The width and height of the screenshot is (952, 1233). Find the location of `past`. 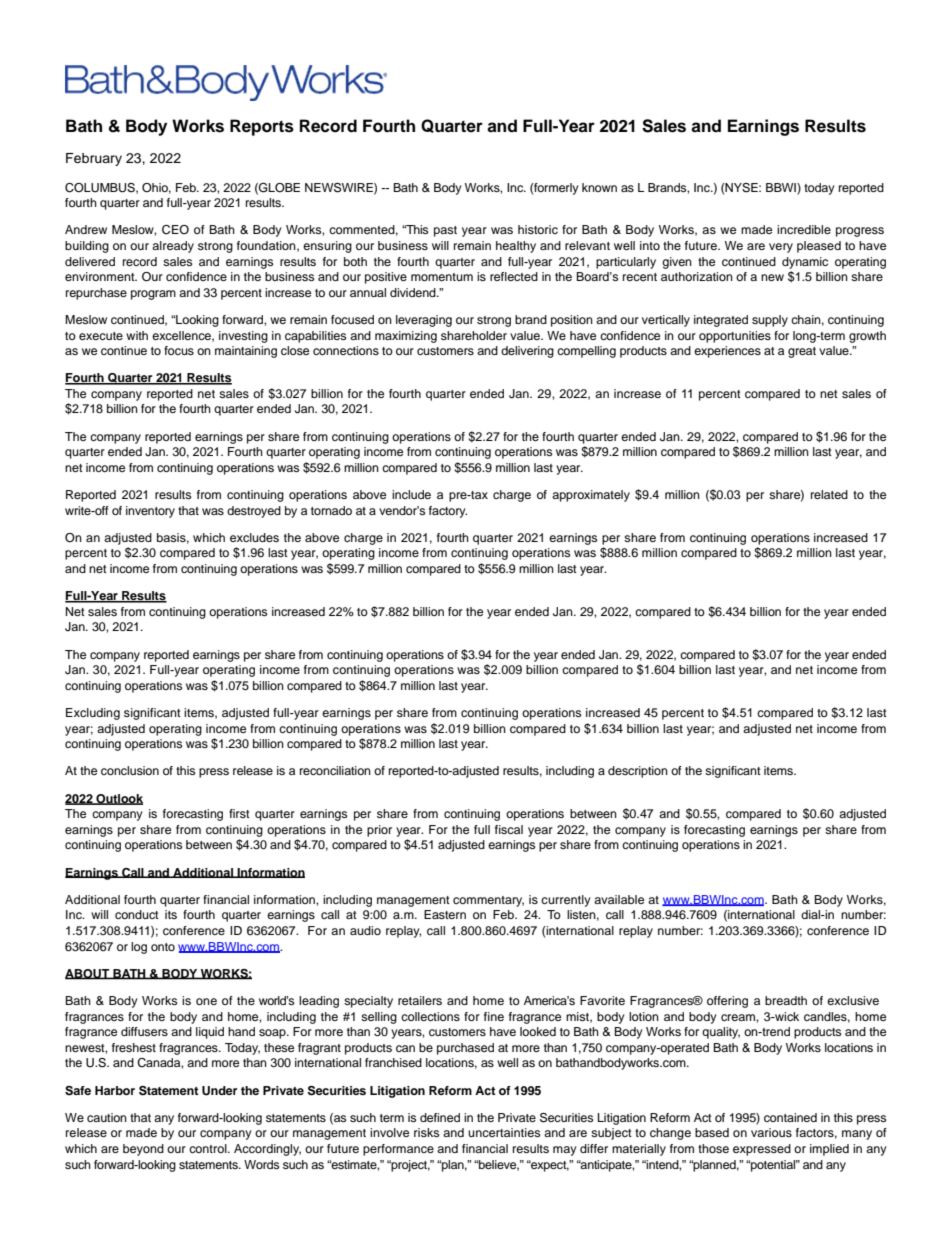

past is located at coordinates (445, 231).
